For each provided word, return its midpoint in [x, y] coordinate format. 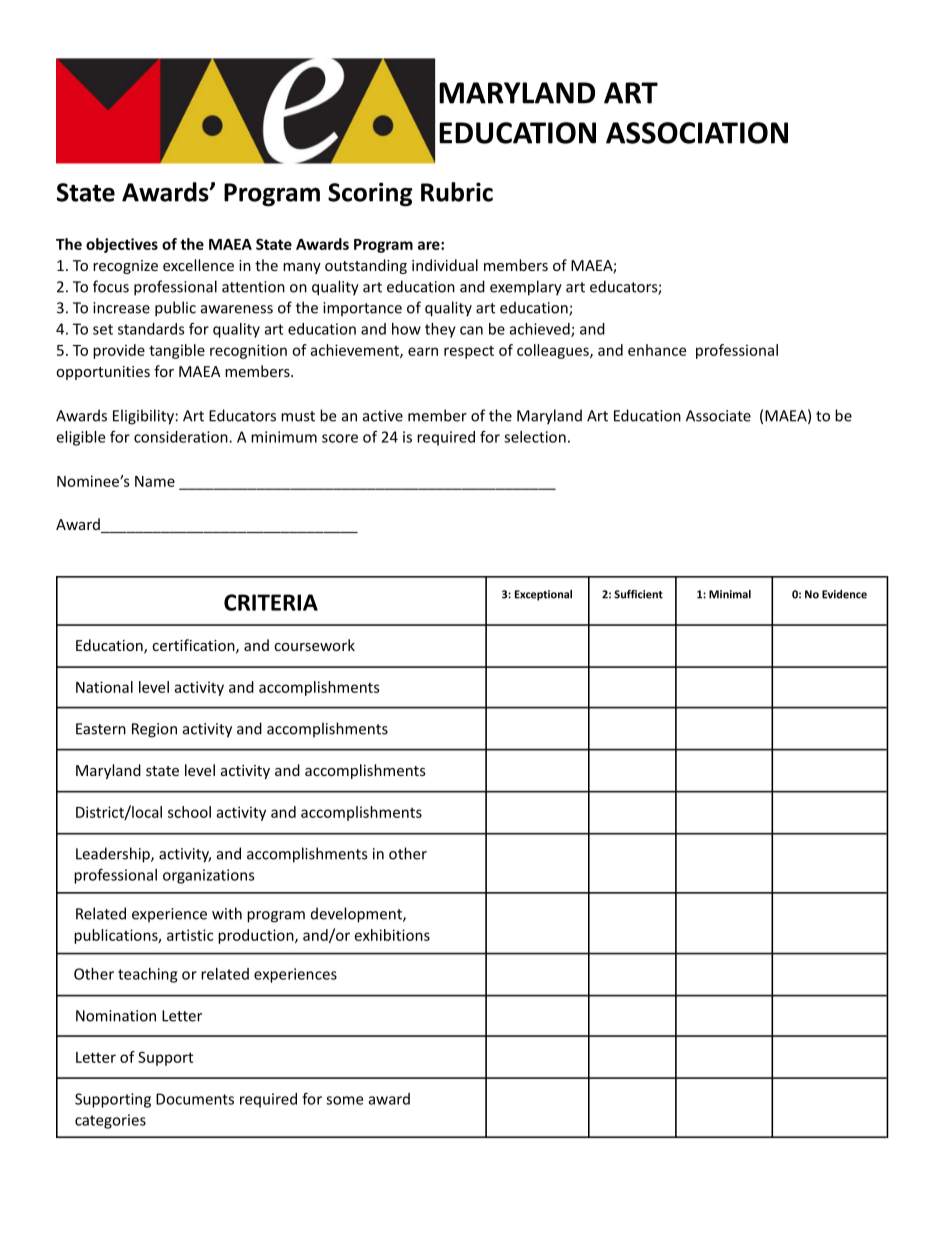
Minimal [730, 594]
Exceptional [543, 595]
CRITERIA [271, 602]
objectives [122, 245]
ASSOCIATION [697, 133]
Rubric [457, 192]
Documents [195, 1099]
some [344, 1100]
